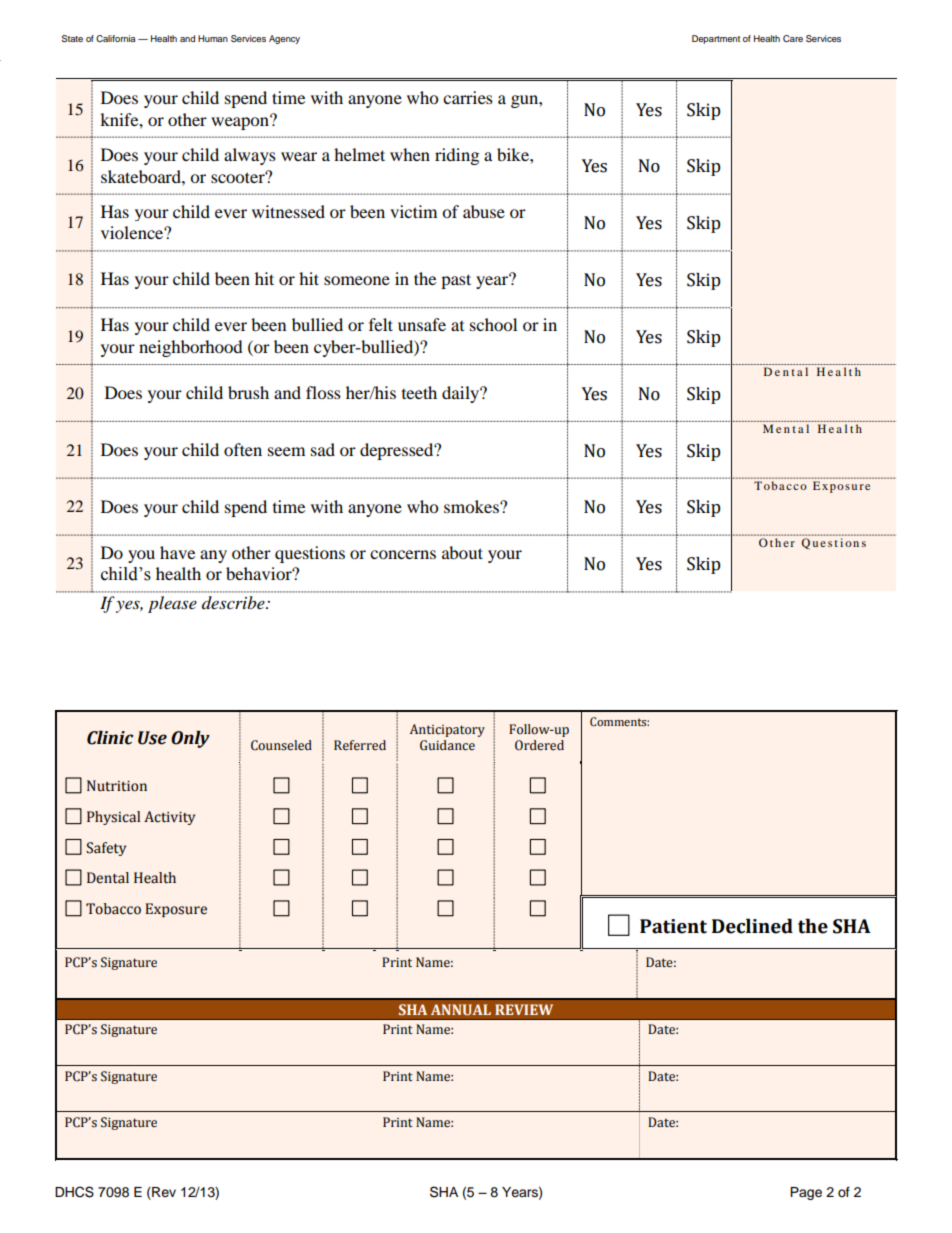 This page has width=952, height=1233. I want to click on Safety, so click(106, 849).
